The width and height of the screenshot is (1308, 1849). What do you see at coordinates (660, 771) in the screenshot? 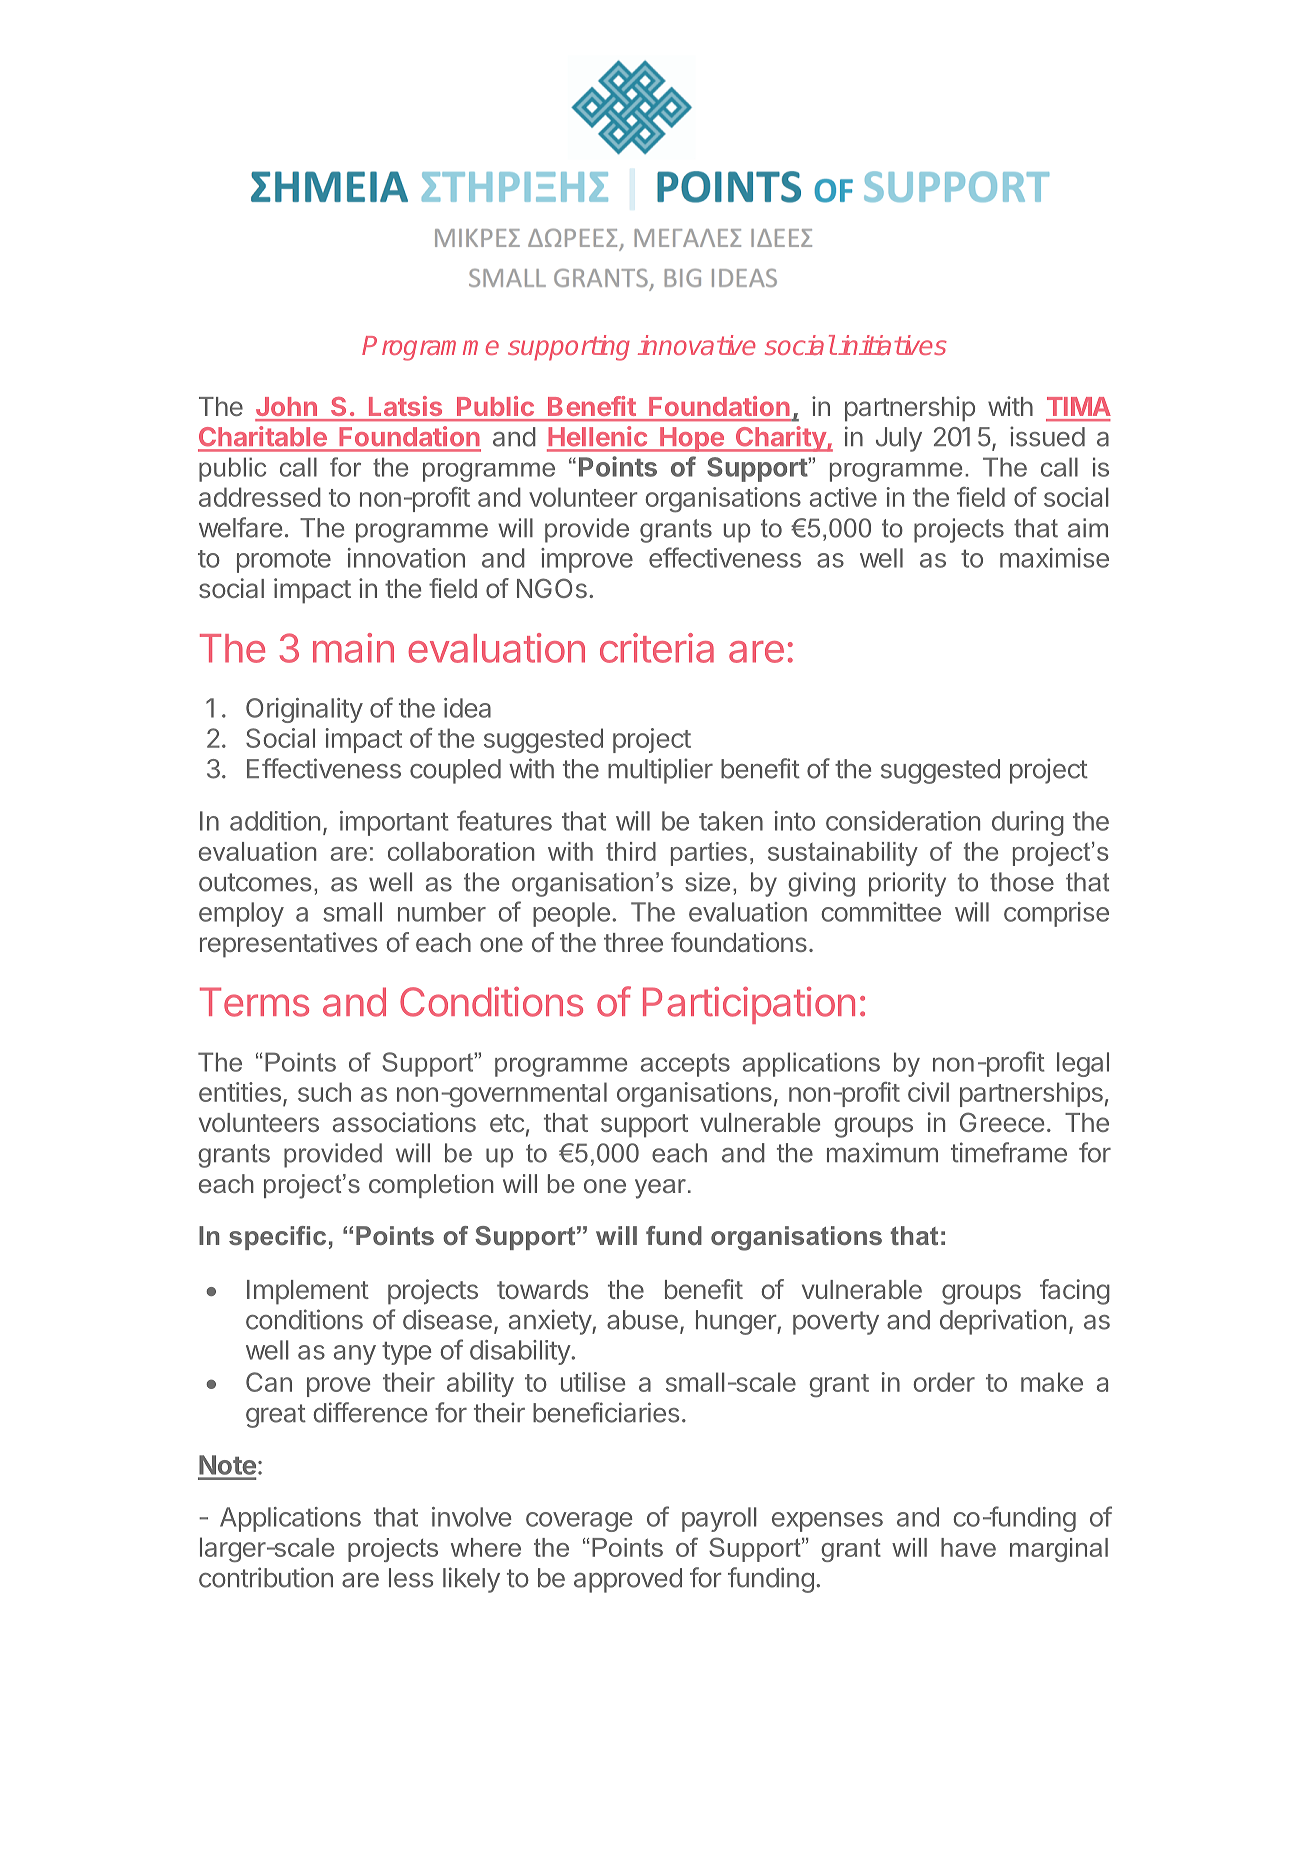
I see `multiplier` at bounding box center [660, 771].
